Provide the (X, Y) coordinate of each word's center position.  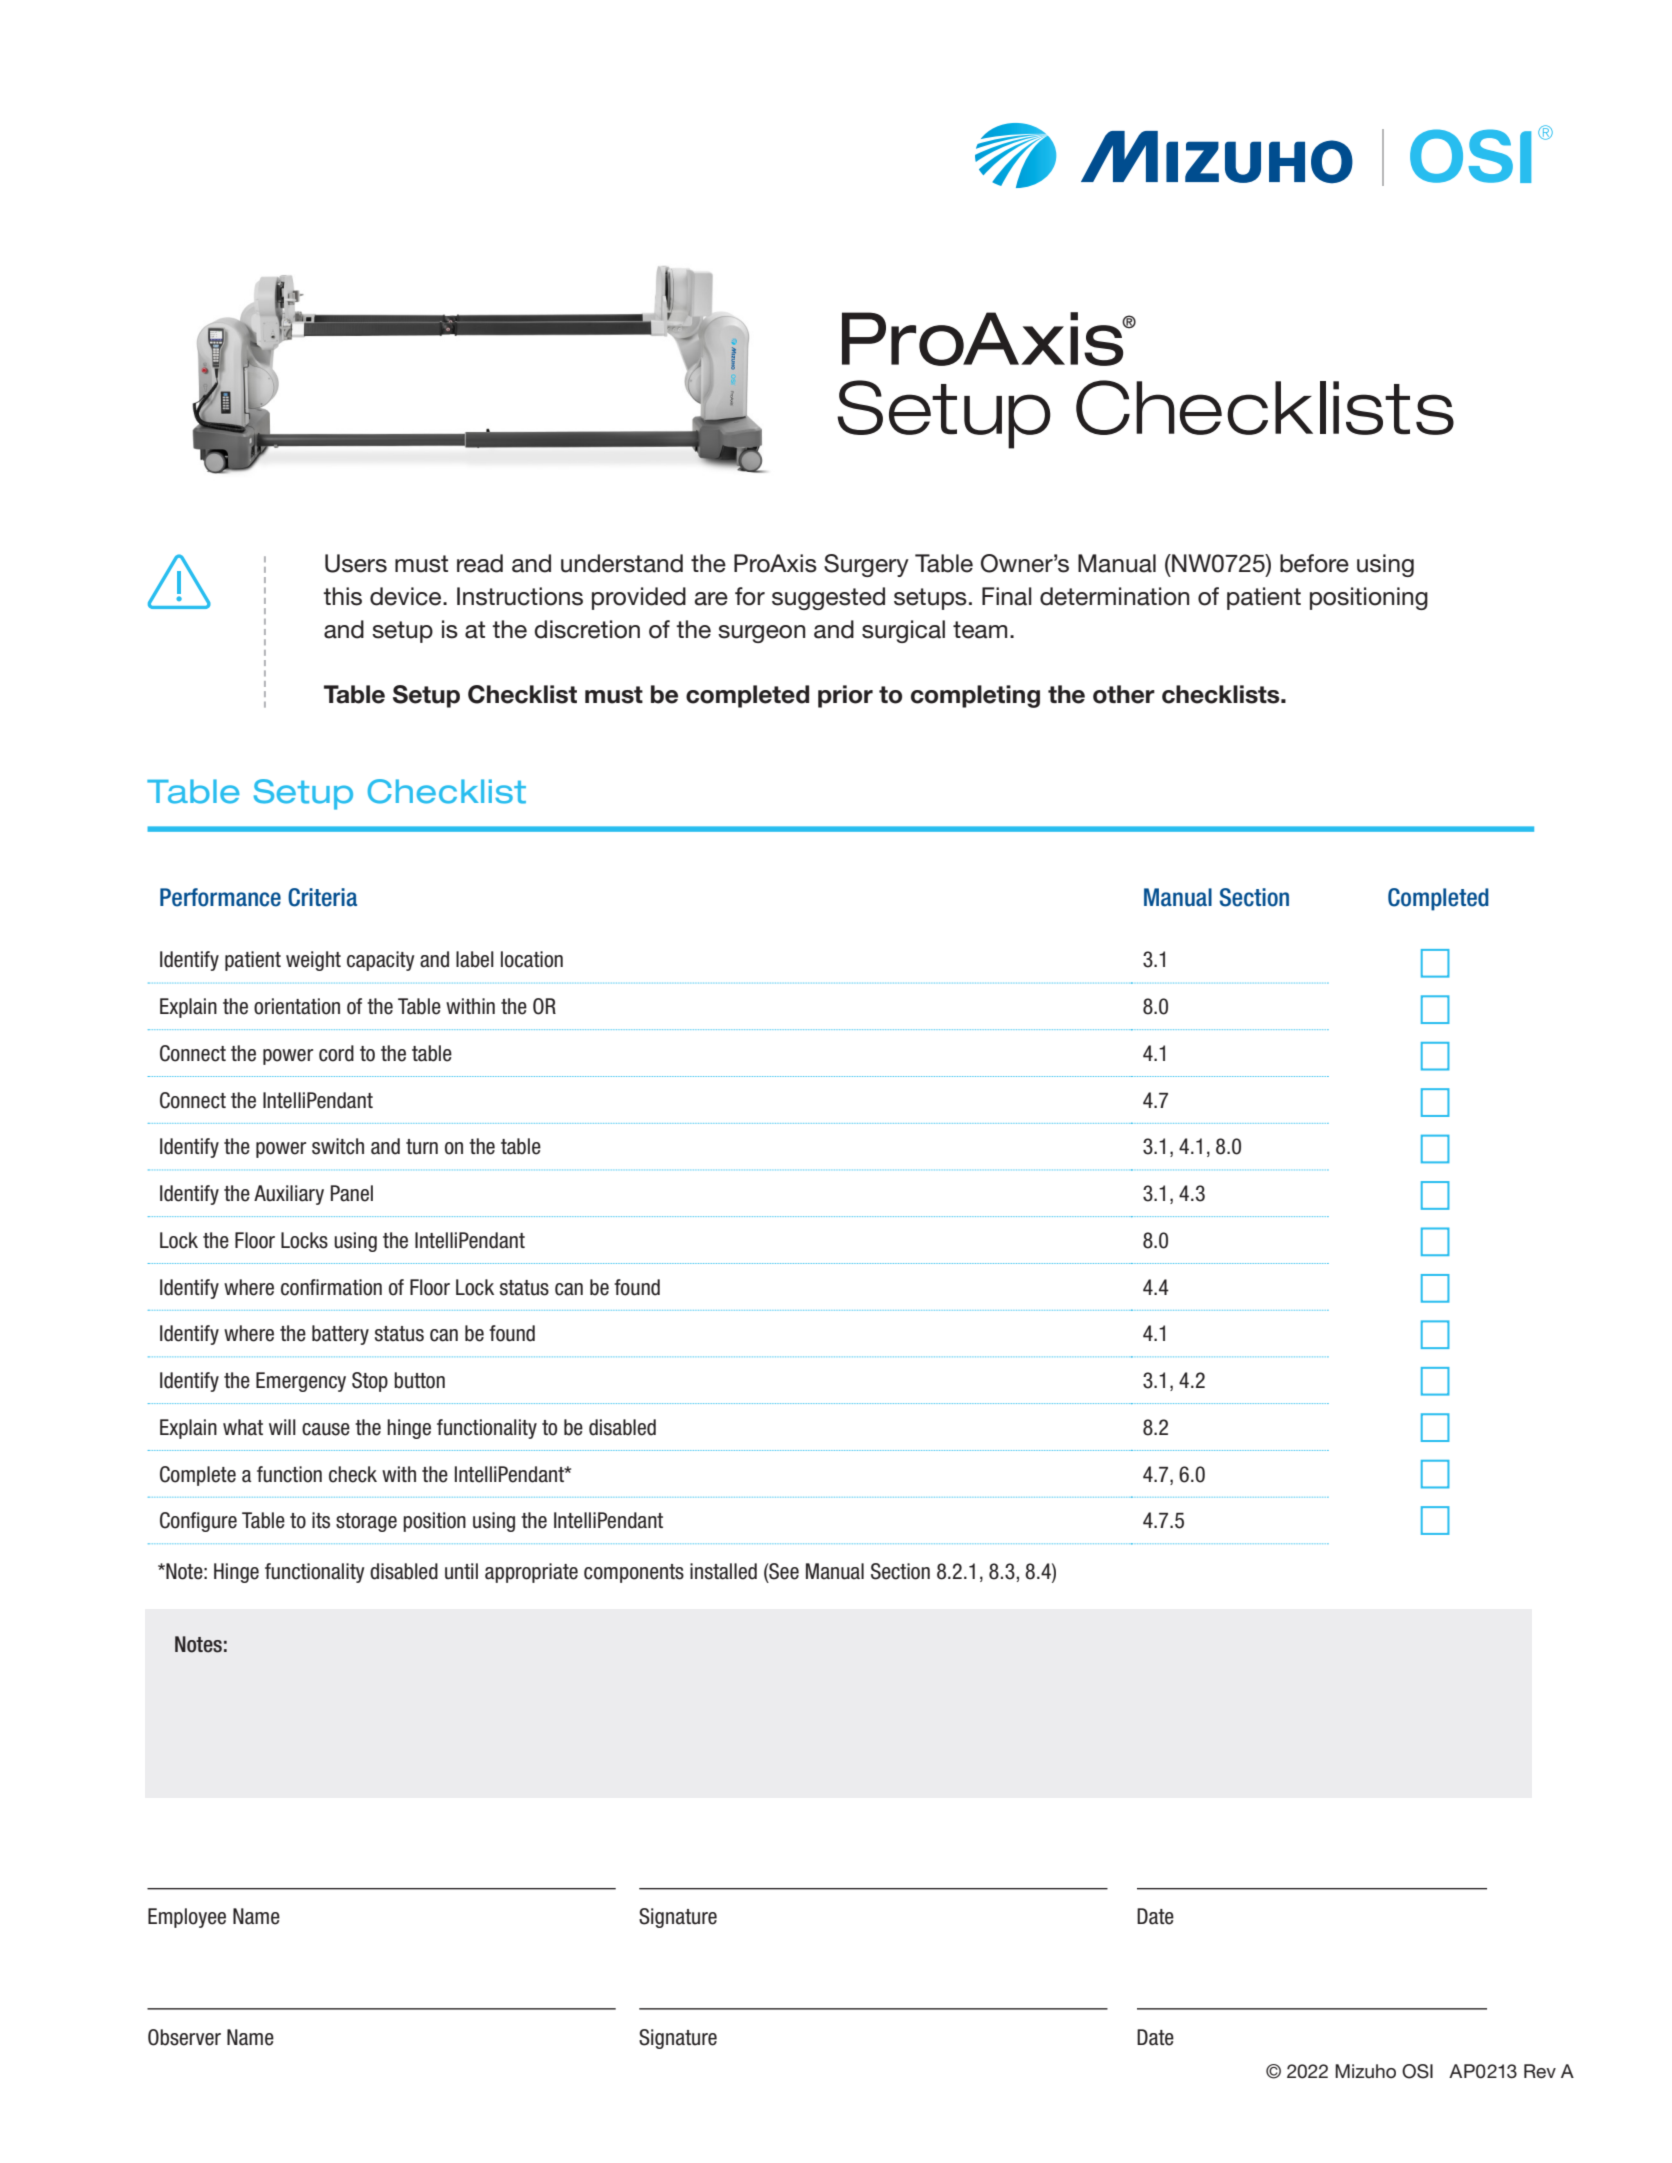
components (634, 1573)
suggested (828, 598)
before (1314, 563)
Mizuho (1365, 2071)
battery (340, 1335)
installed (723, 1571)
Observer (184, 2037)
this (342, 596)
